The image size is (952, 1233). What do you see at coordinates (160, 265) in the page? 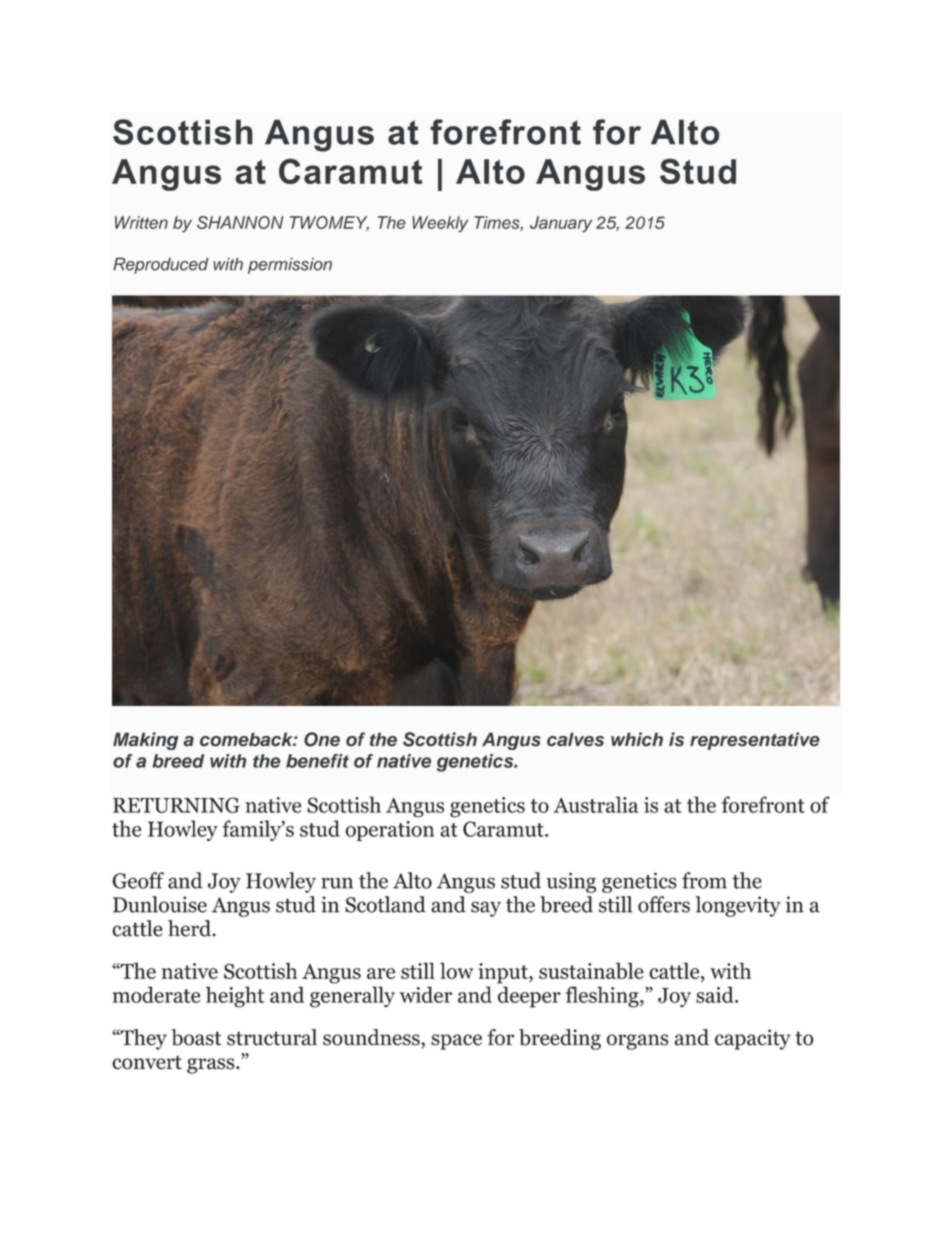
I see `Reproduced` at bounding box center [160, 265].
